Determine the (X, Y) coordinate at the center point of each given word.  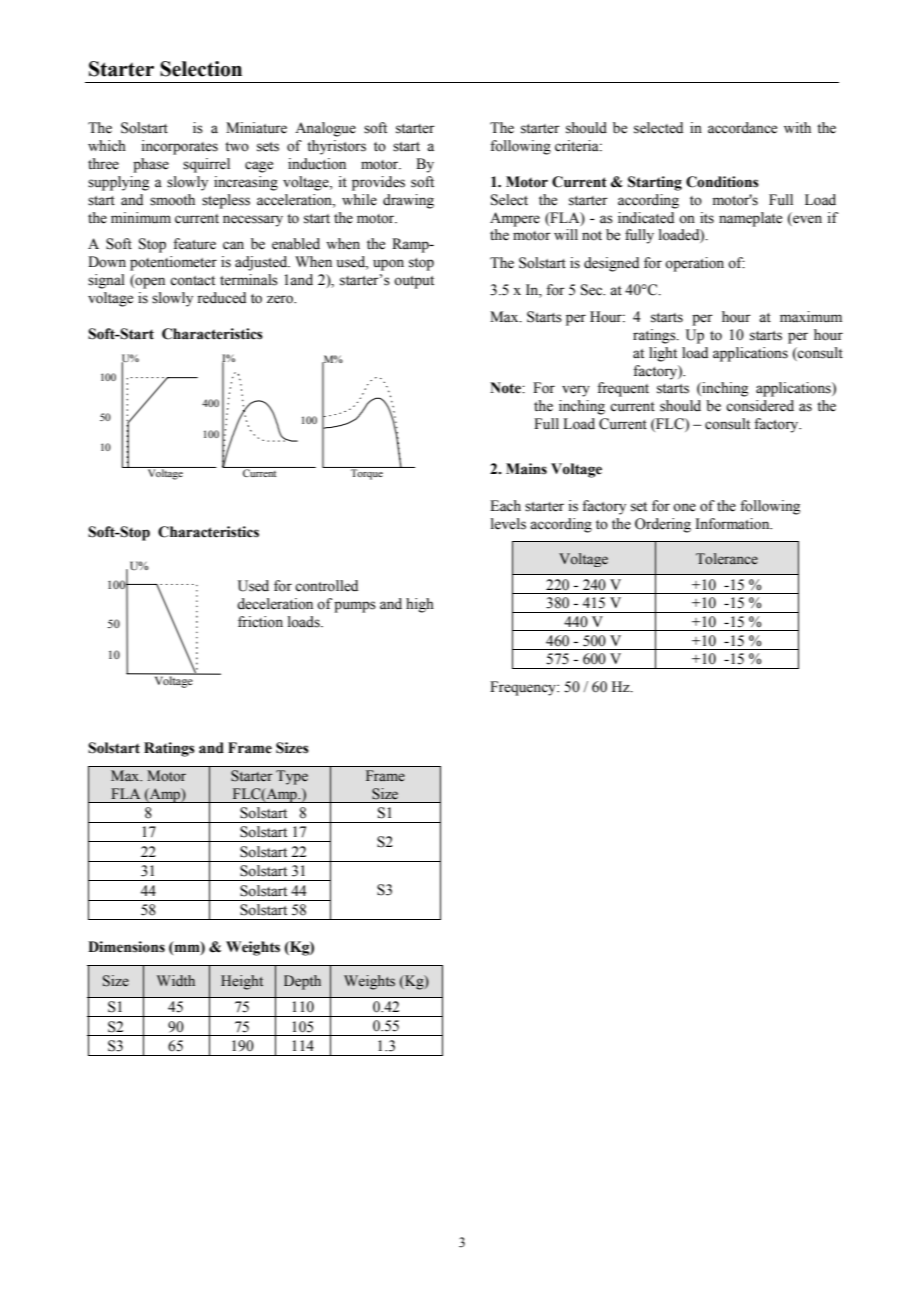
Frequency (524, 688)
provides (378, 183)
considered (760, 406)
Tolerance (727, 559)
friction (260, 622)
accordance (742, 128)
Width (176, 980)
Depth (302, 982)
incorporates (180, 147)
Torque (367, 474)
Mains (526, 469)
